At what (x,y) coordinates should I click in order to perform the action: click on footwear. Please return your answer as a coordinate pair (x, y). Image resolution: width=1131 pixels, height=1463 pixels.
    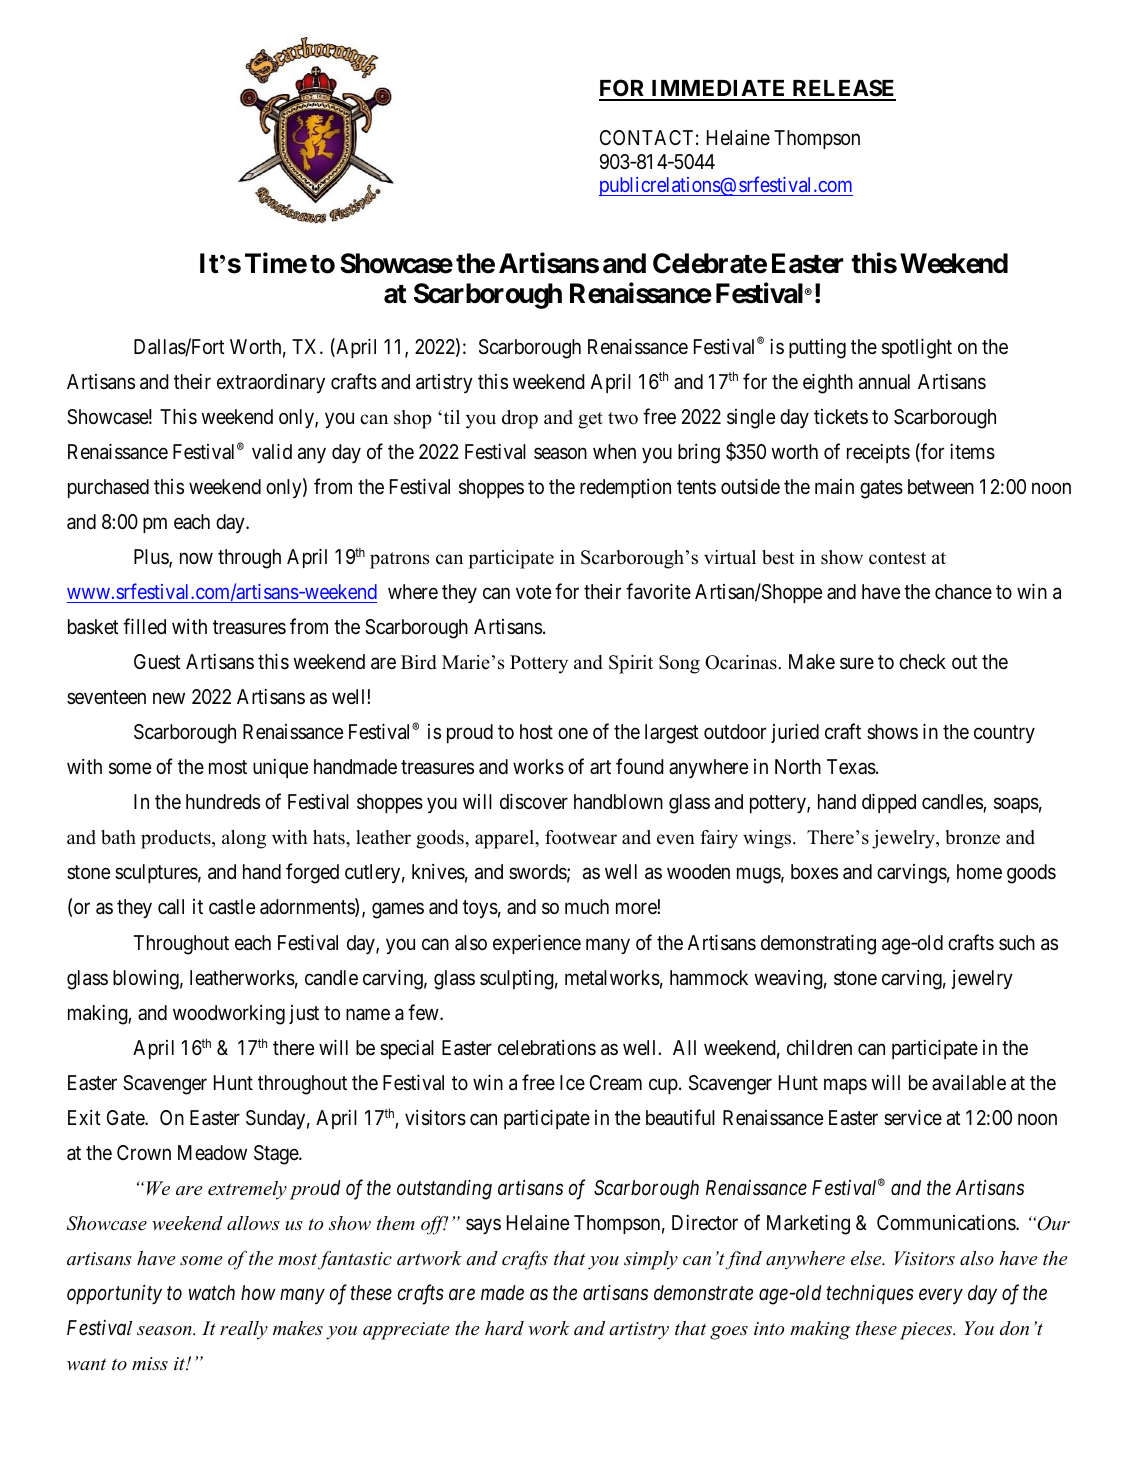
    Looking at the image, I should click on (581, 837).
